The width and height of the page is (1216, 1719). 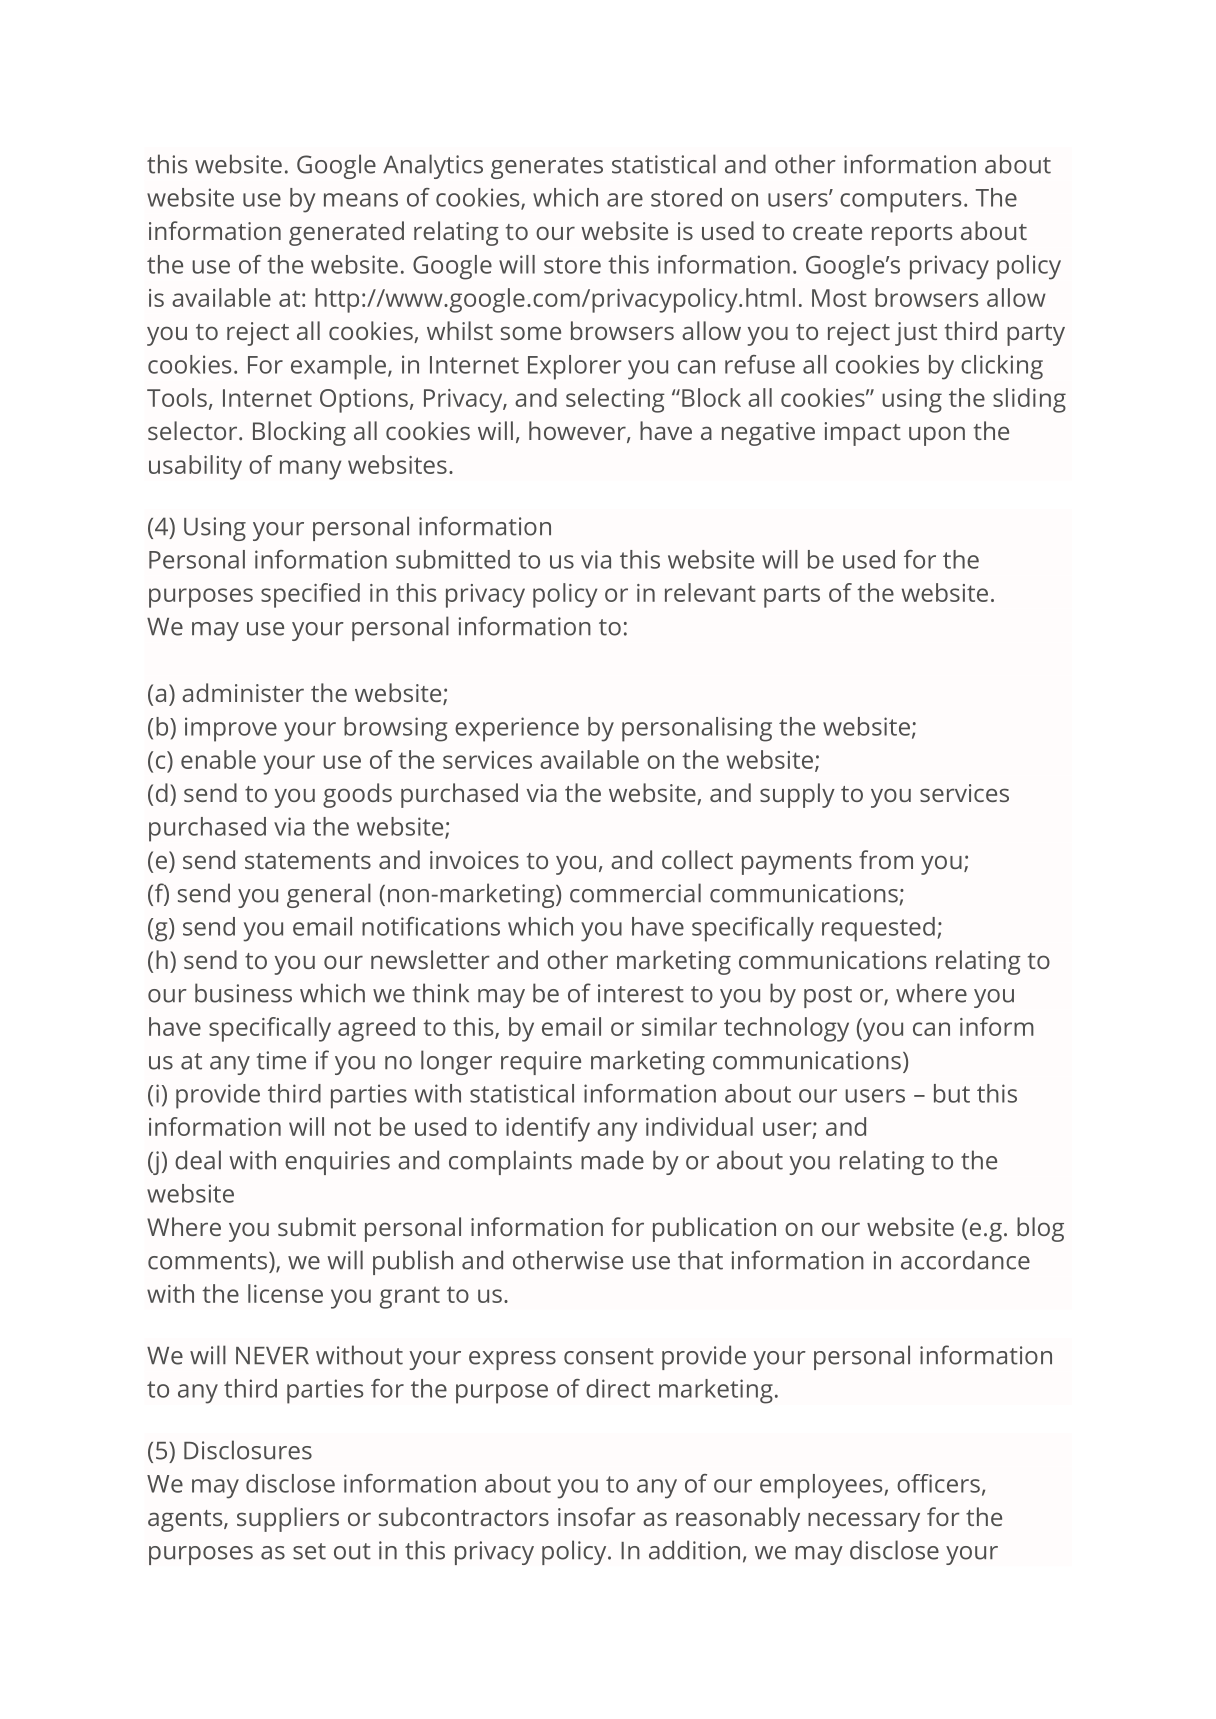 I want to click on require, so click(x=541, y=1063).
